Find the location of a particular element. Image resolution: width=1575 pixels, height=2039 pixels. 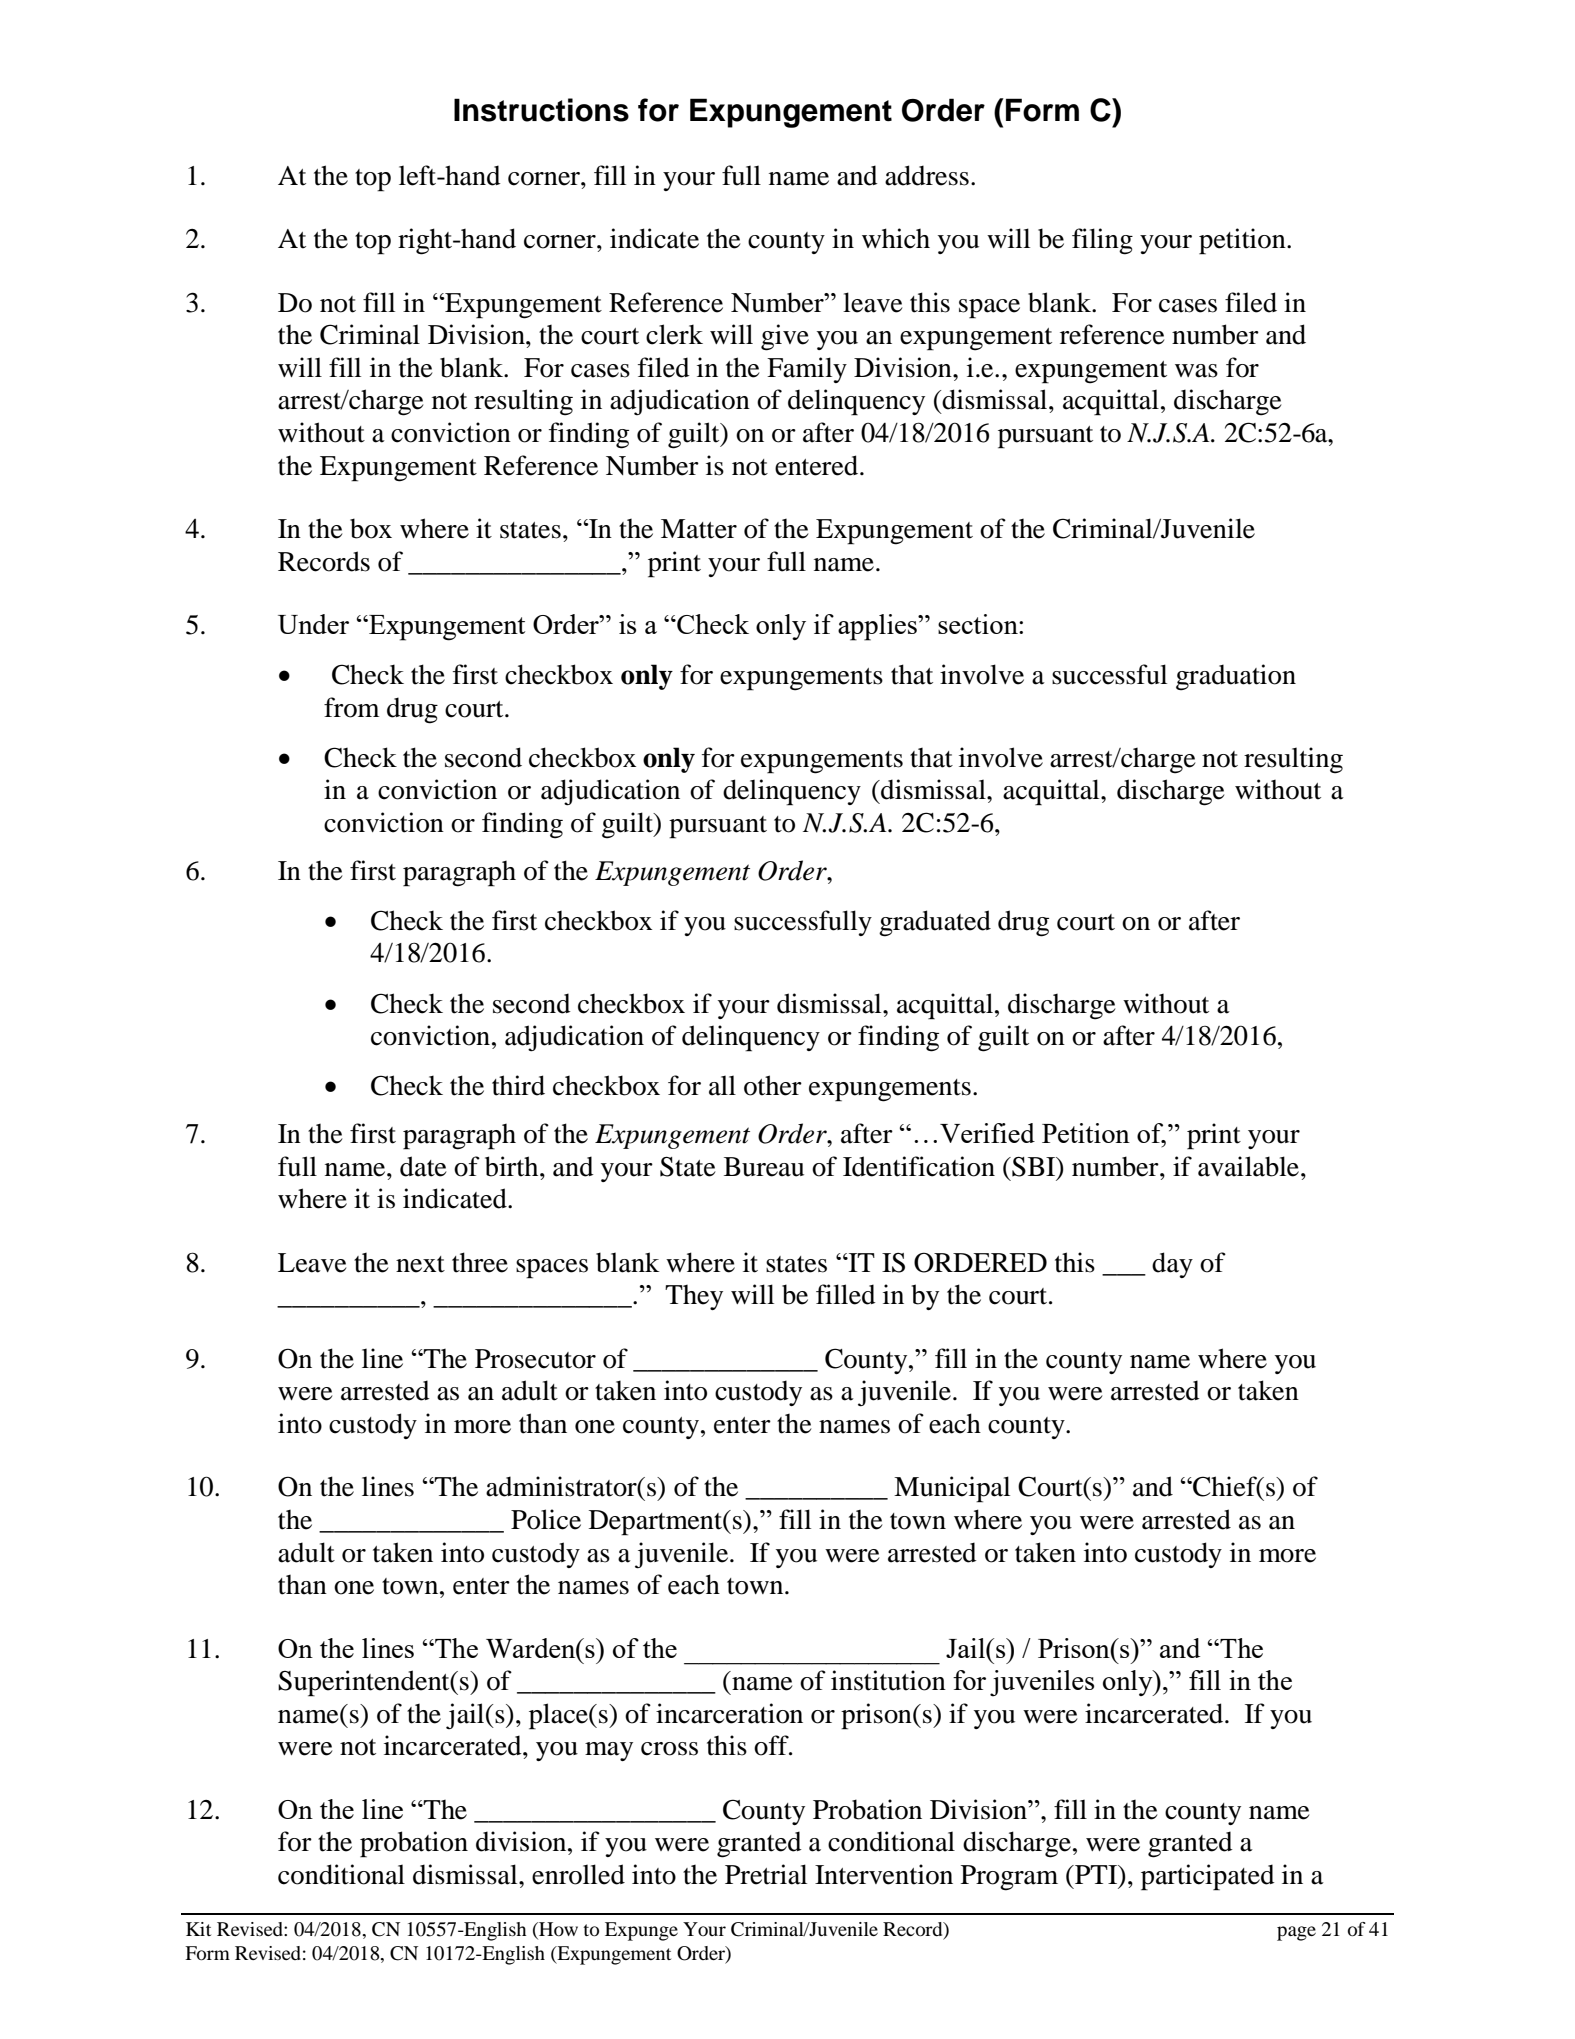

Instructions is located at coordinates (541, 110).
